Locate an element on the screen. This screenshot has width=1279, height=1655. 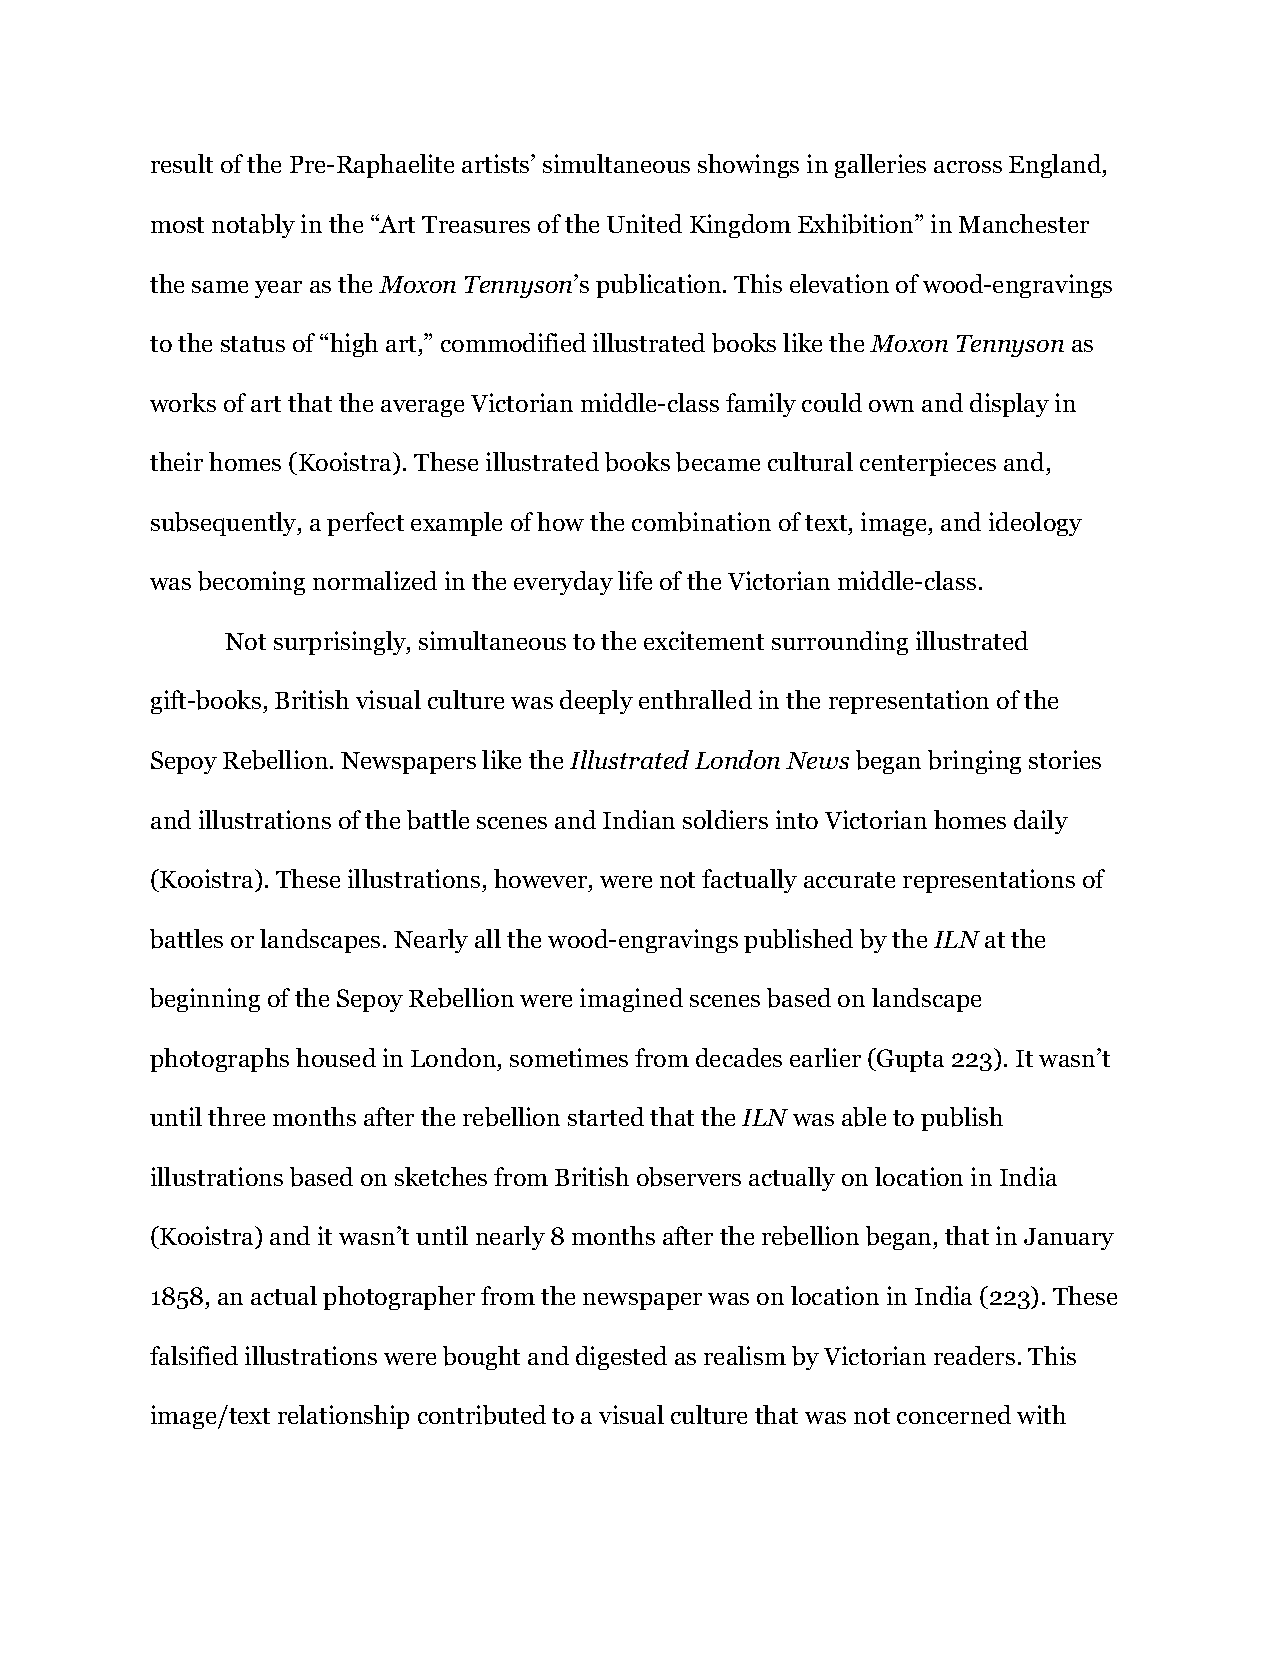
bringing is located at coordinates (974, 762).
